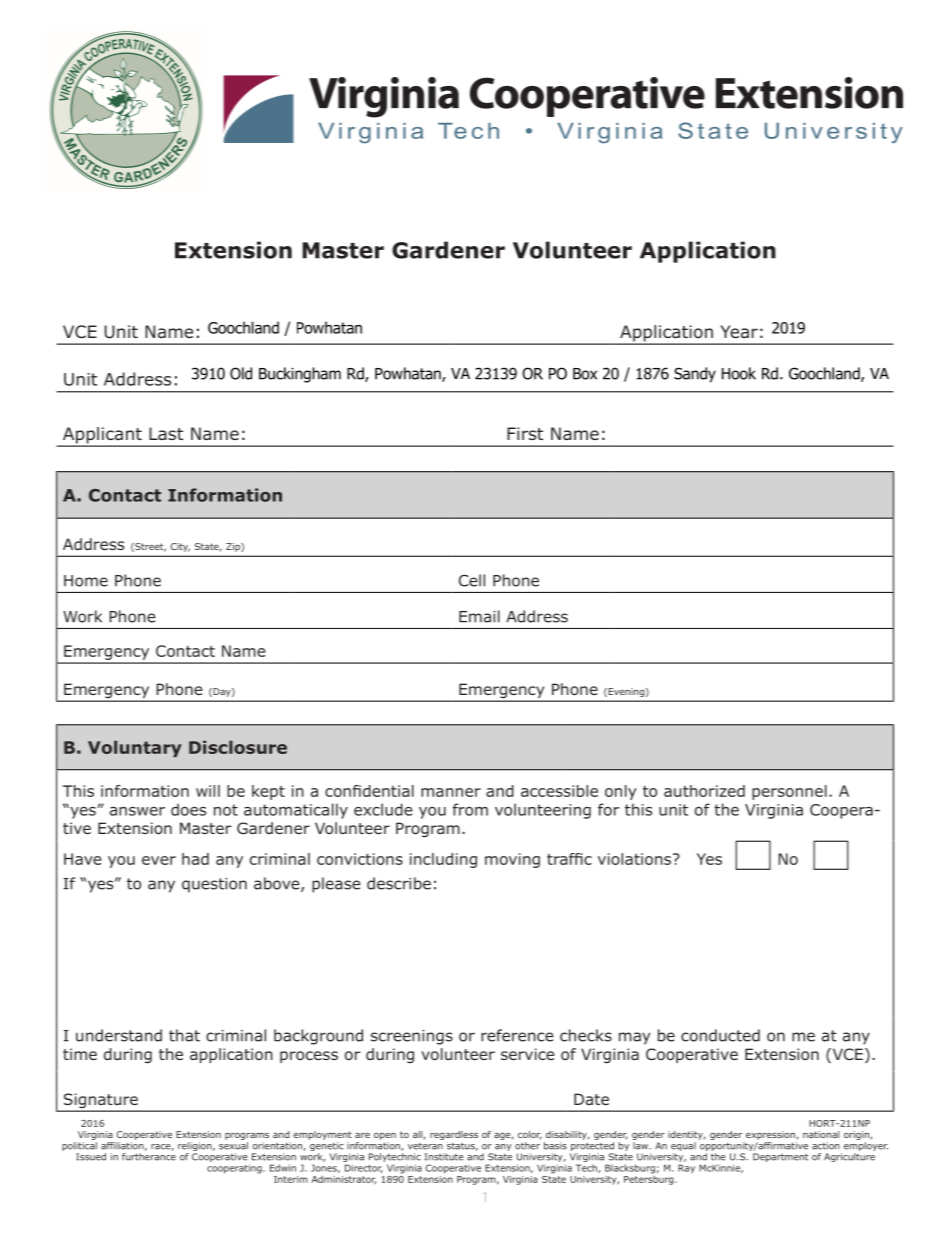 This page has height=1233, width=952. Describe the element at coordinates (166, 434) in the page. I see `Last` at that location.
